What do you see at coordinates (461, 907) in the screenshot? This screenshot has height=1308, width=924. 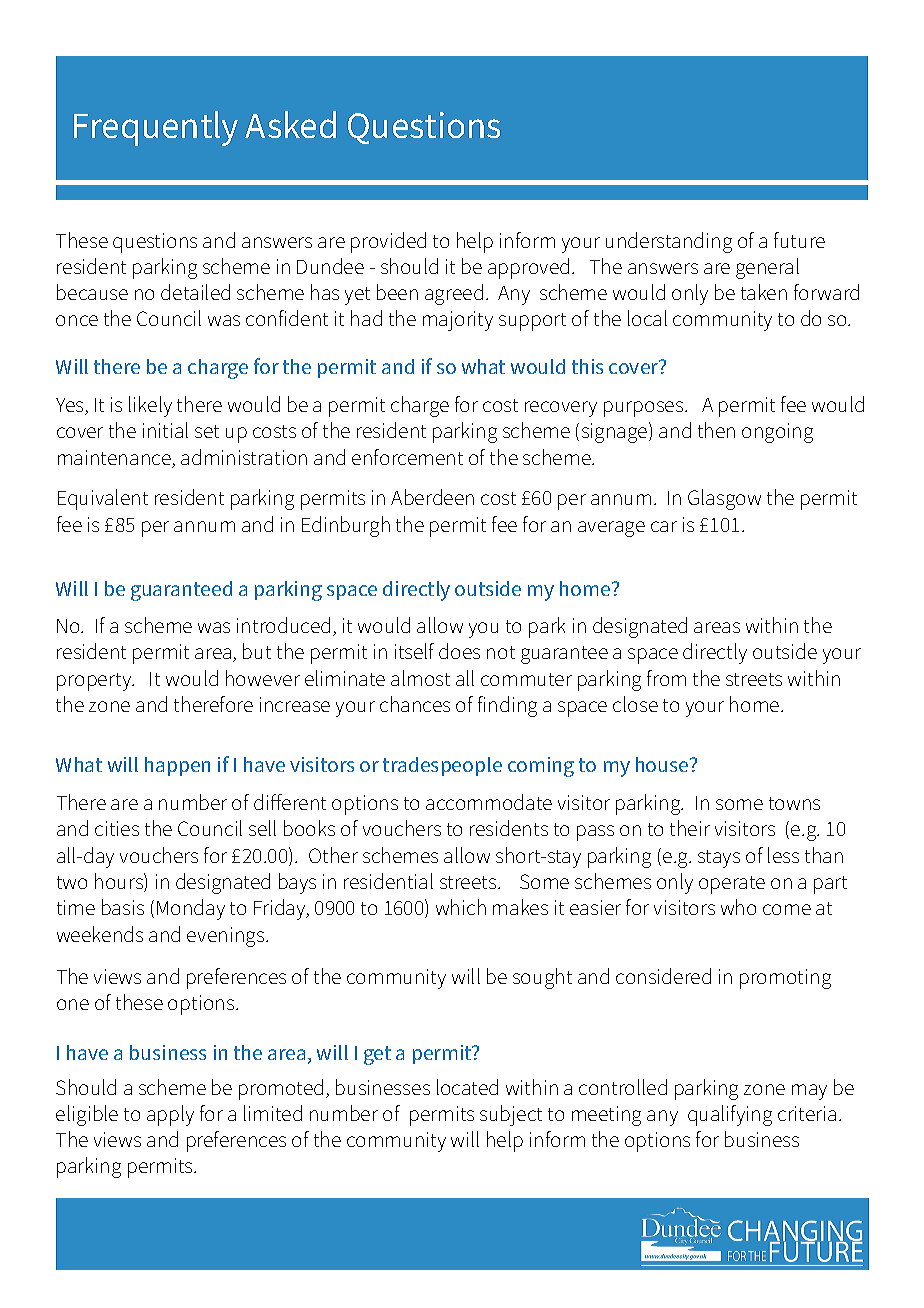 I see `which` at bounding box center [461, 907].
